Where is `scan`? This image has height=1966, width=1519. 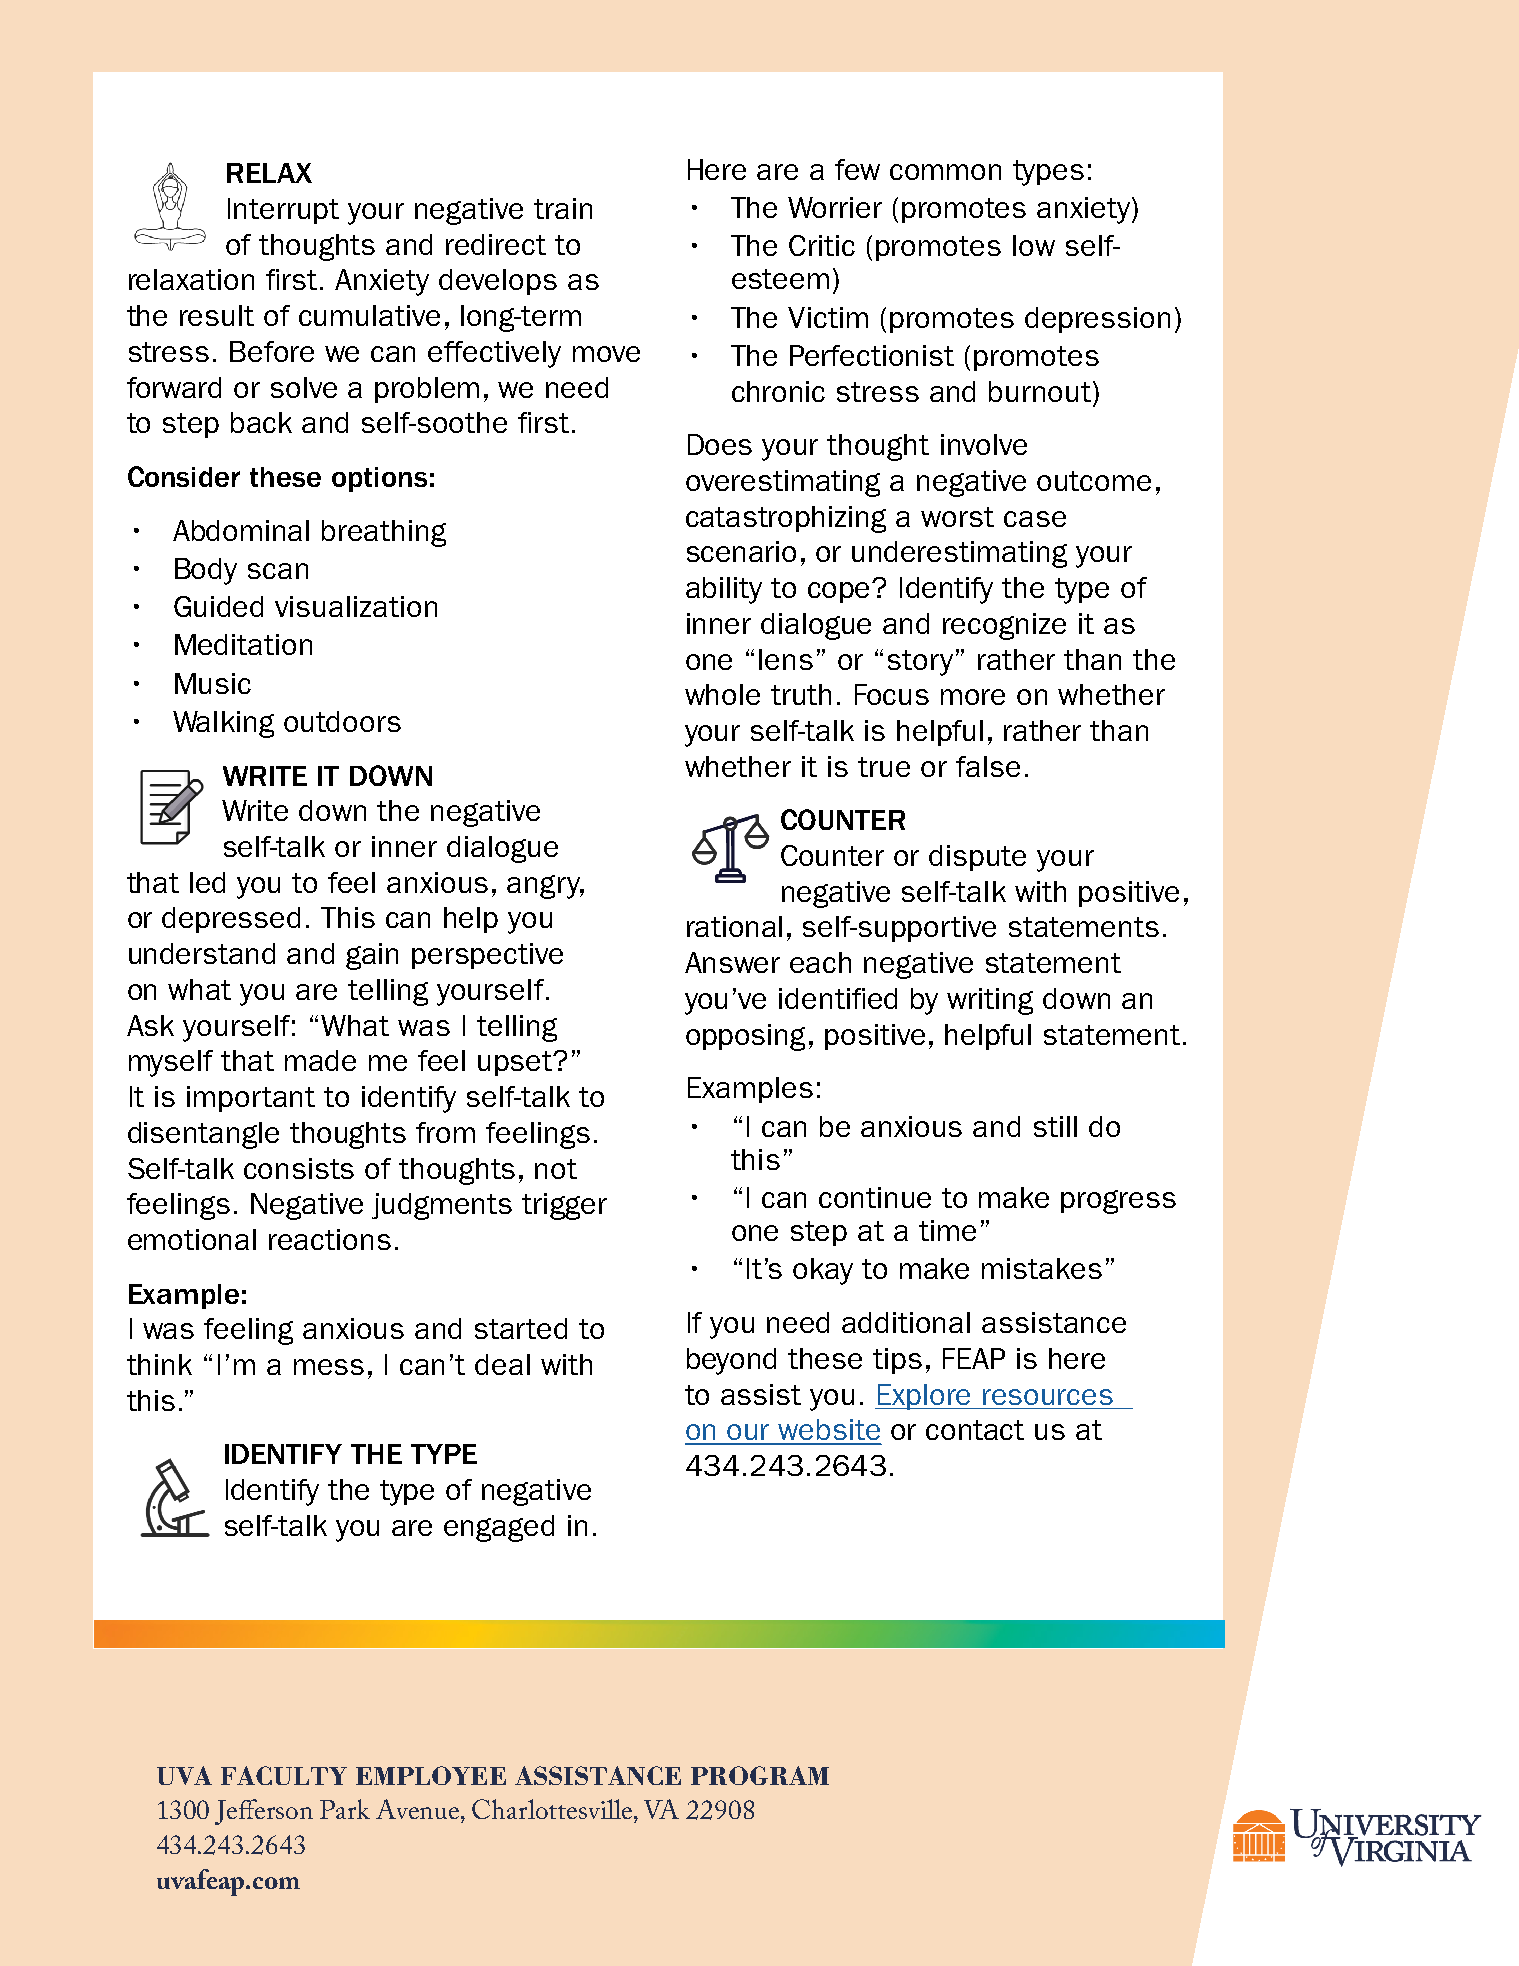
scan is located at coordinates (278, 571).
